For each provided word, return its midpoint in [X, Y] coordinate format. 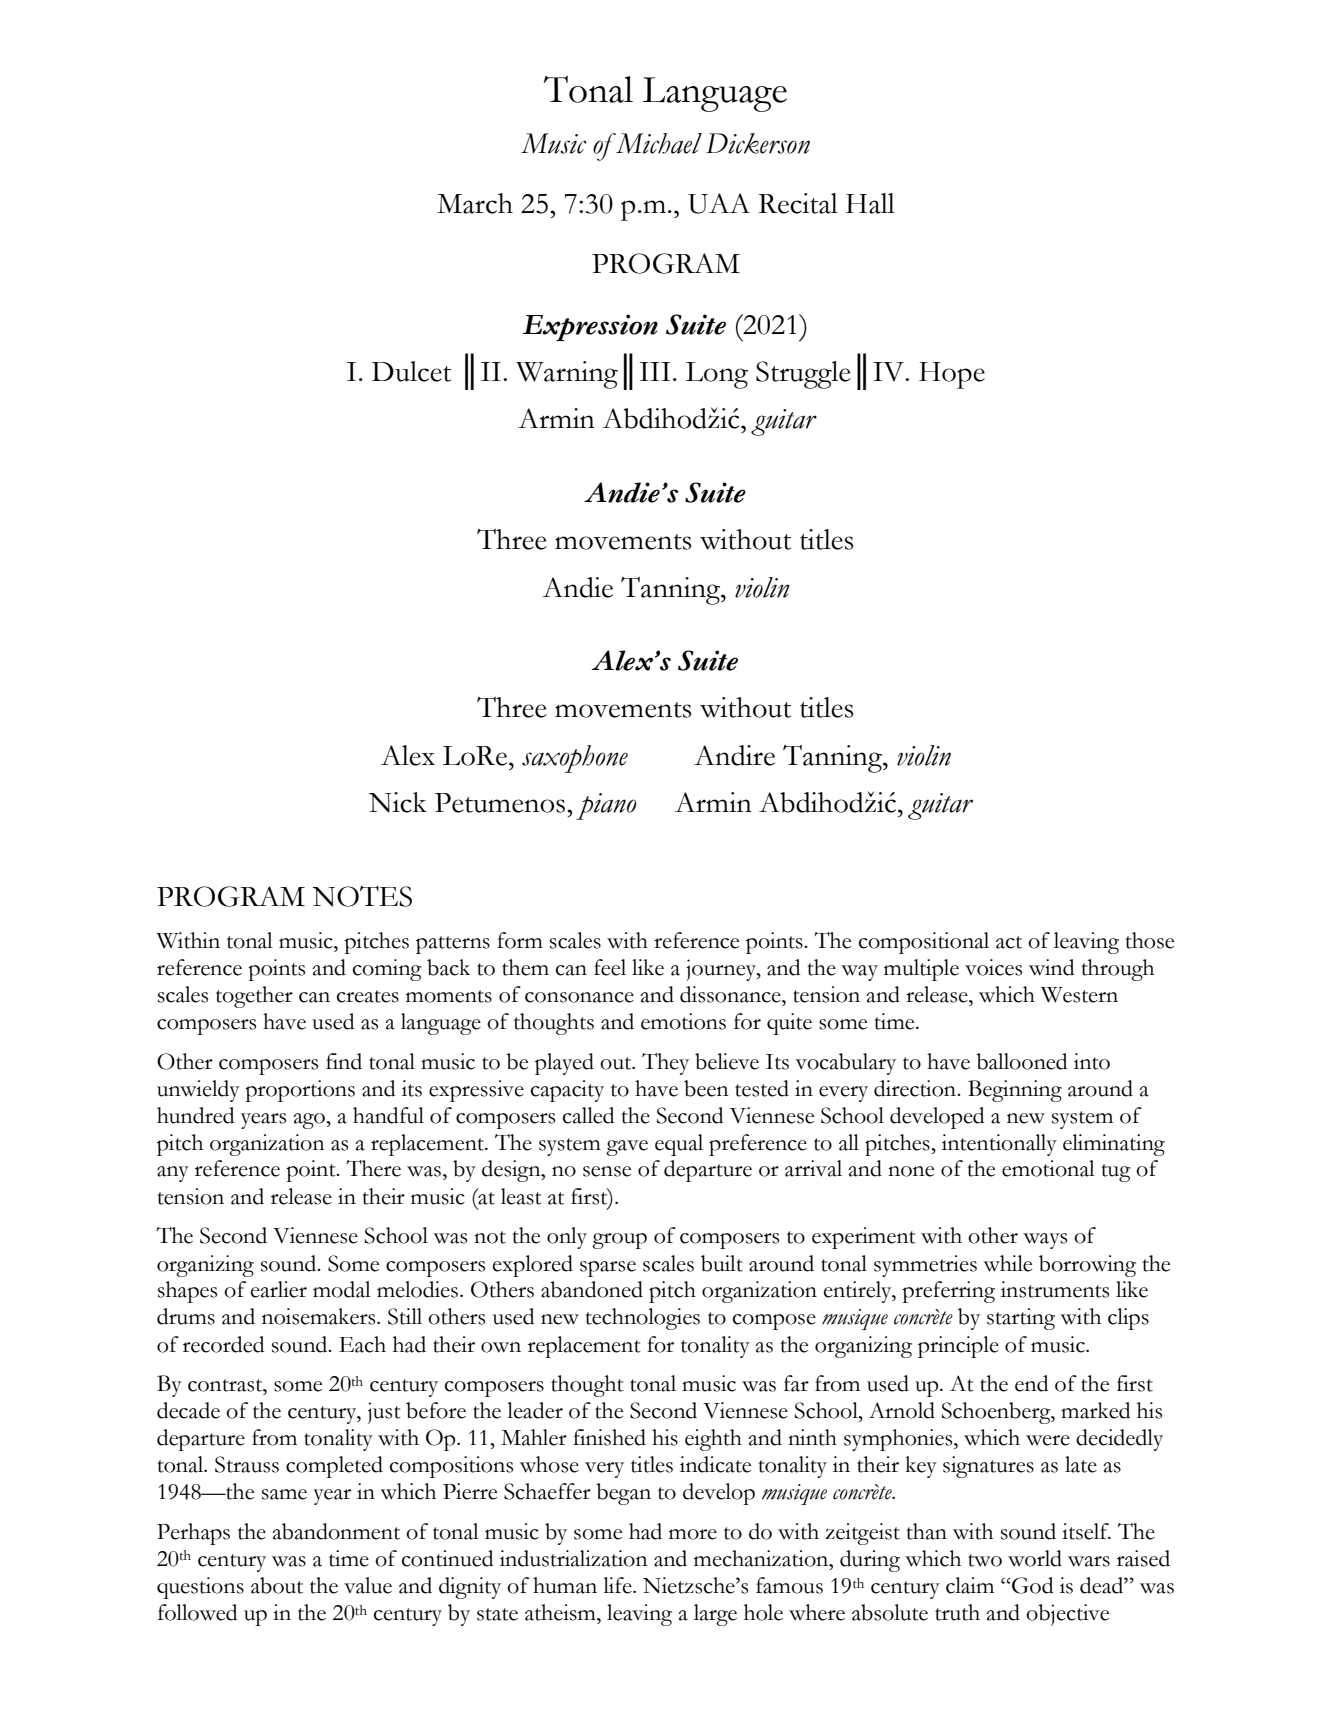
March [475, 203]
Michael [658, 143]
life [618, 1585]
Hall [870, 203]
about [277, 1585]
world [1035, 1558]
